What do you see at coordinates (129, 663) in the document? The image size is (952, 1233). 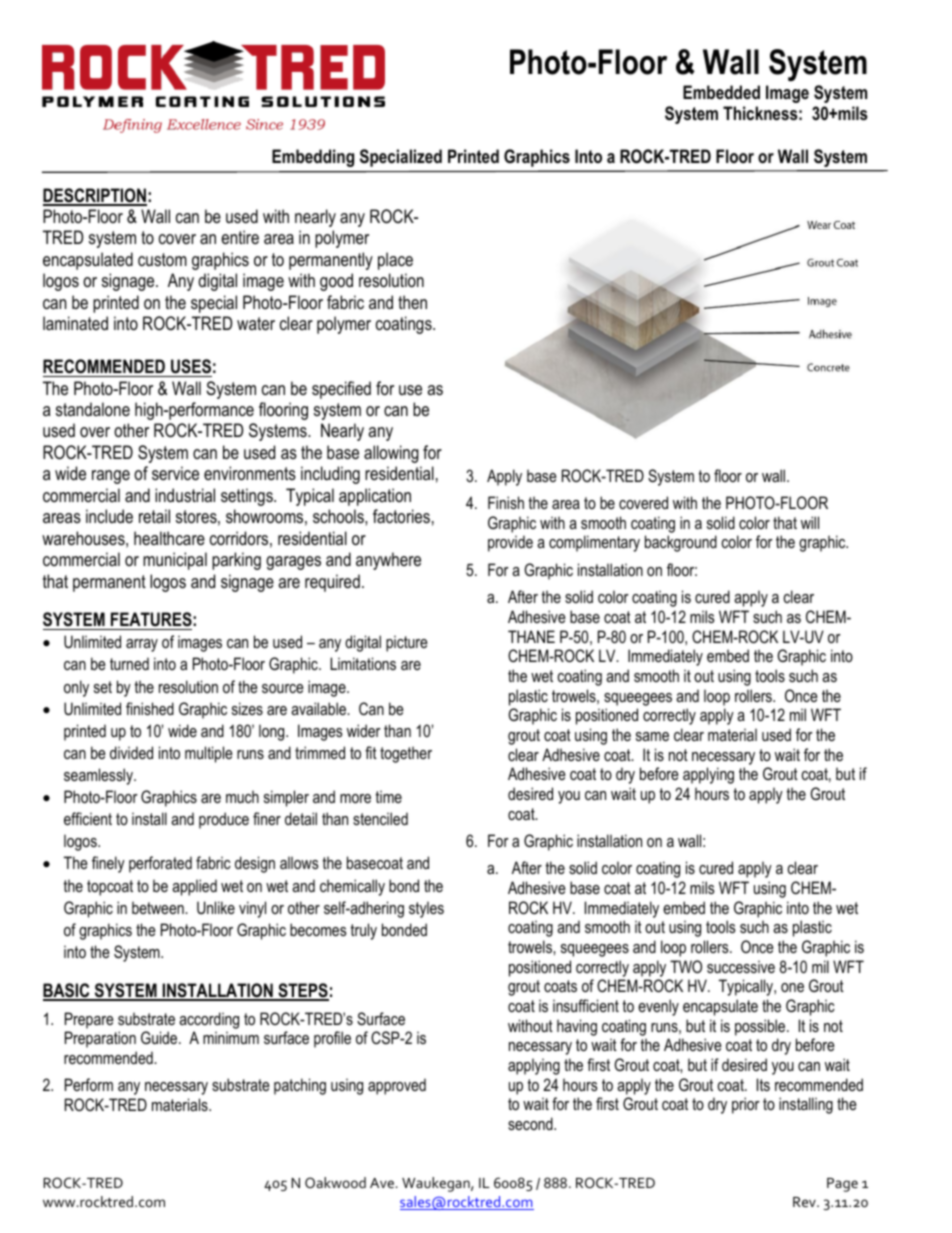 I see `turned` at bounding box center [129, 663].
